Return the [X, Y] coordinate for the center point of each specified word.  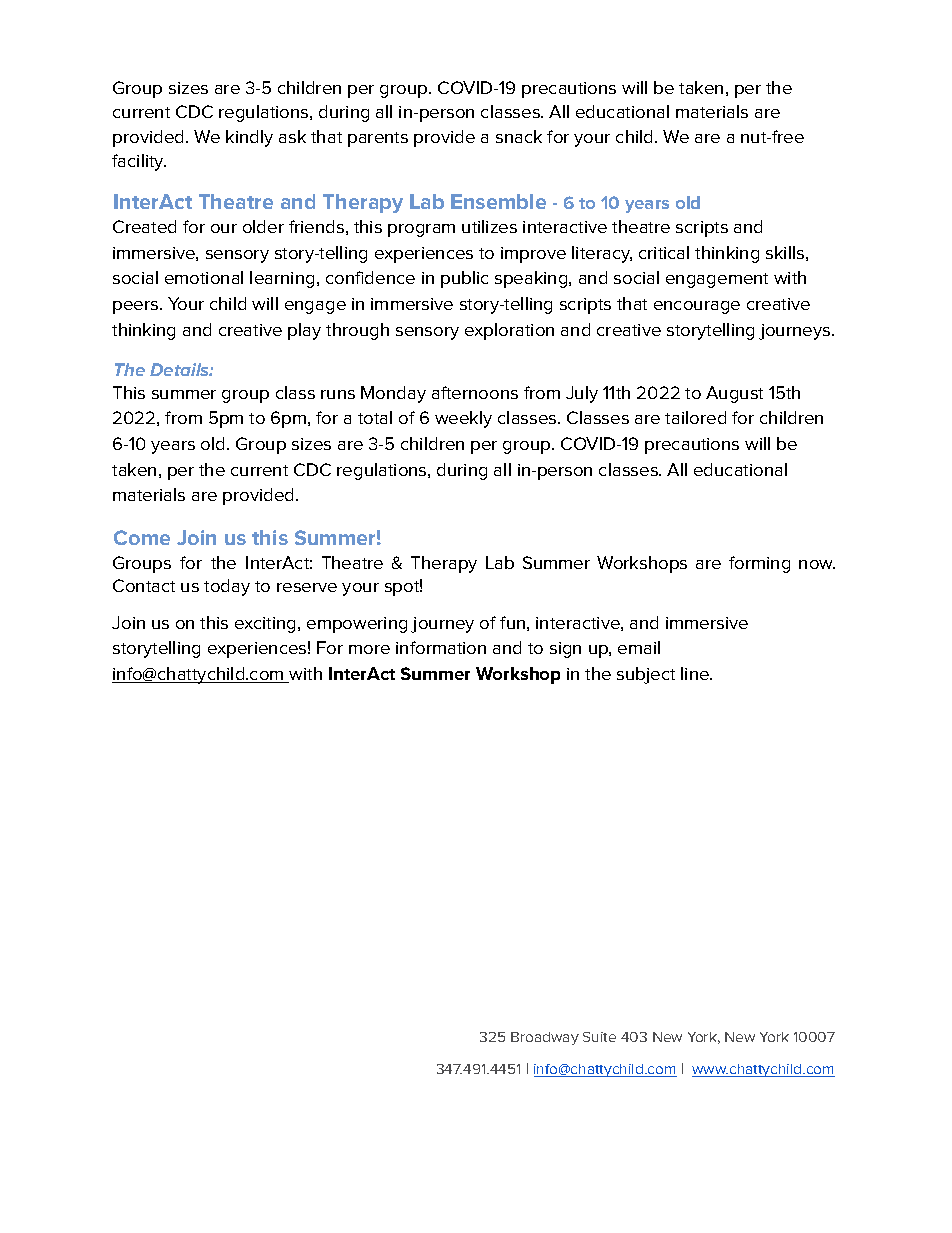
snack [519, 136]
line [696, 673]
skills [785, 252]
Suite [599, 1037]
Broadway [545, 1038]
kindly [249, 138]
